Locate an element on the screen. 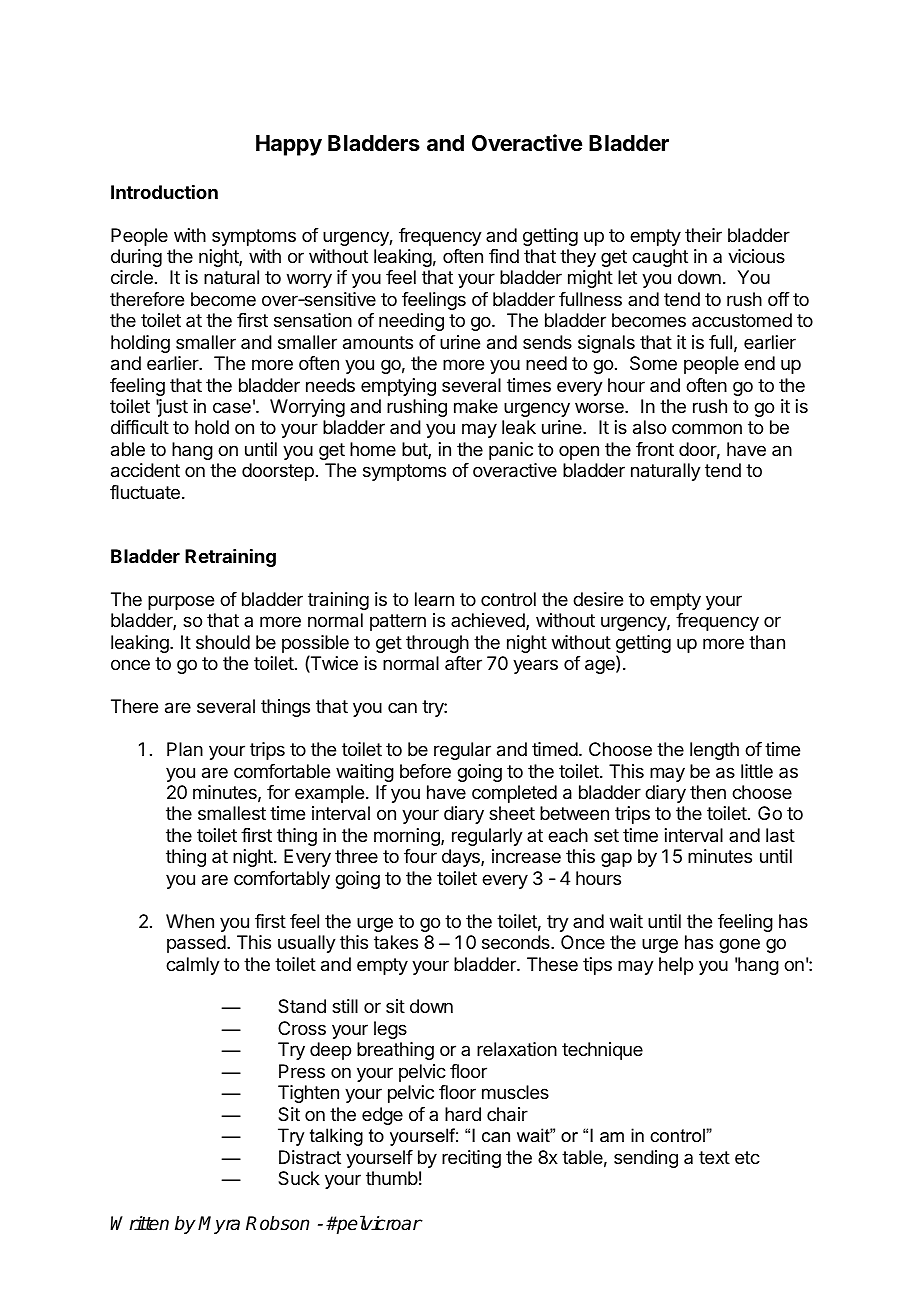 The height and width of the screenshot is (1308, 924). length is located at coordinates (714, 751).
